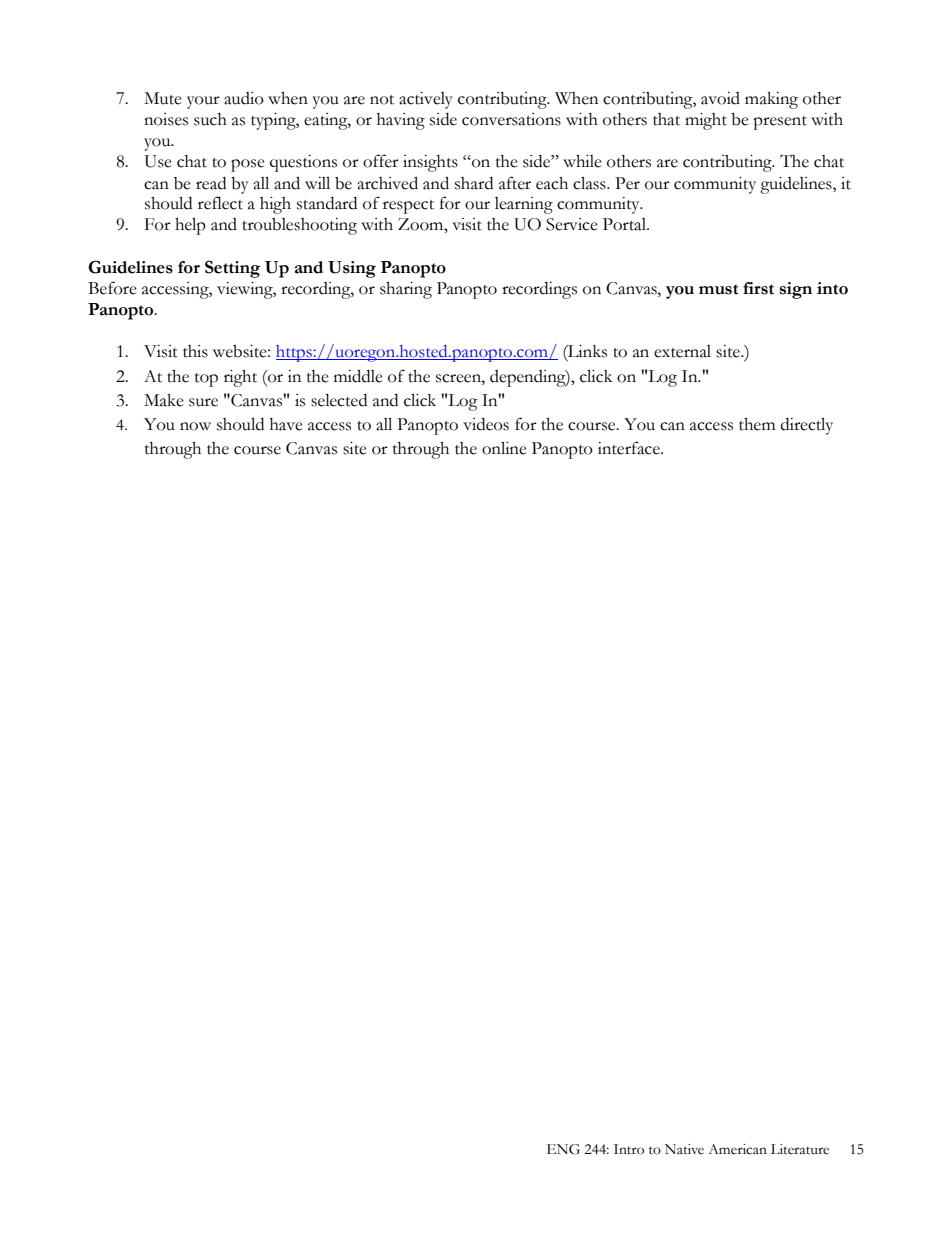 The height and width of the page is (1233, 952). What do you see at coordinates (504, 448) in the page?
I see `online` at bounding box center [504, 448].
